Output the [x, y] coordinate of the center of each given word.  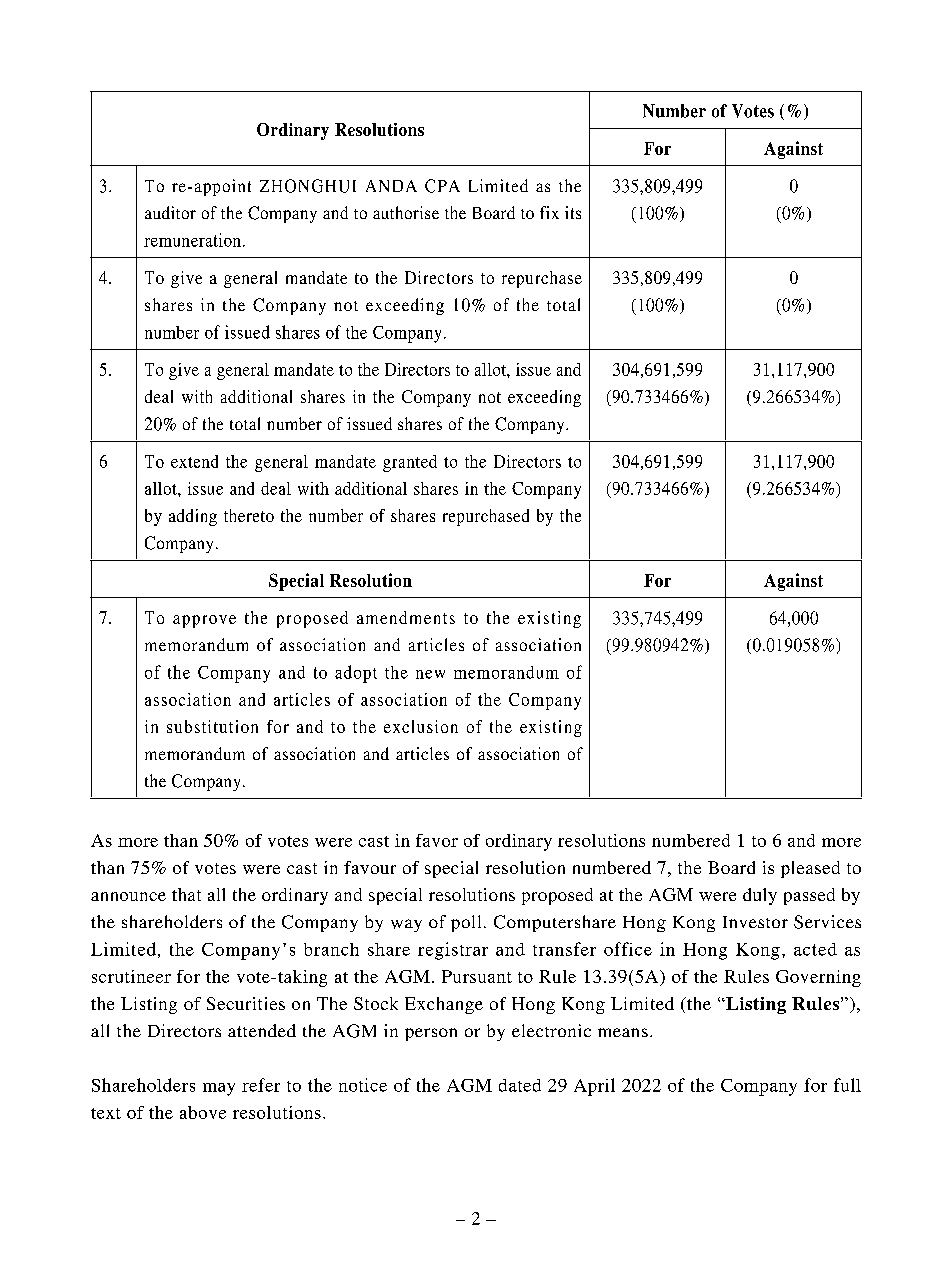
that [186, 894]
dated [520, 1085]
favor [437, 840]
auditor [170, 212]
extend [194, 461]
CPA [442, 186]
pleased [810, 869]
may [219, 1089]
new [430, 674]
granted [410, 463]
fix [549, 212]
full [847, 1085]
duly [760, 896]
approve [204, 621]
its [573, 212]
